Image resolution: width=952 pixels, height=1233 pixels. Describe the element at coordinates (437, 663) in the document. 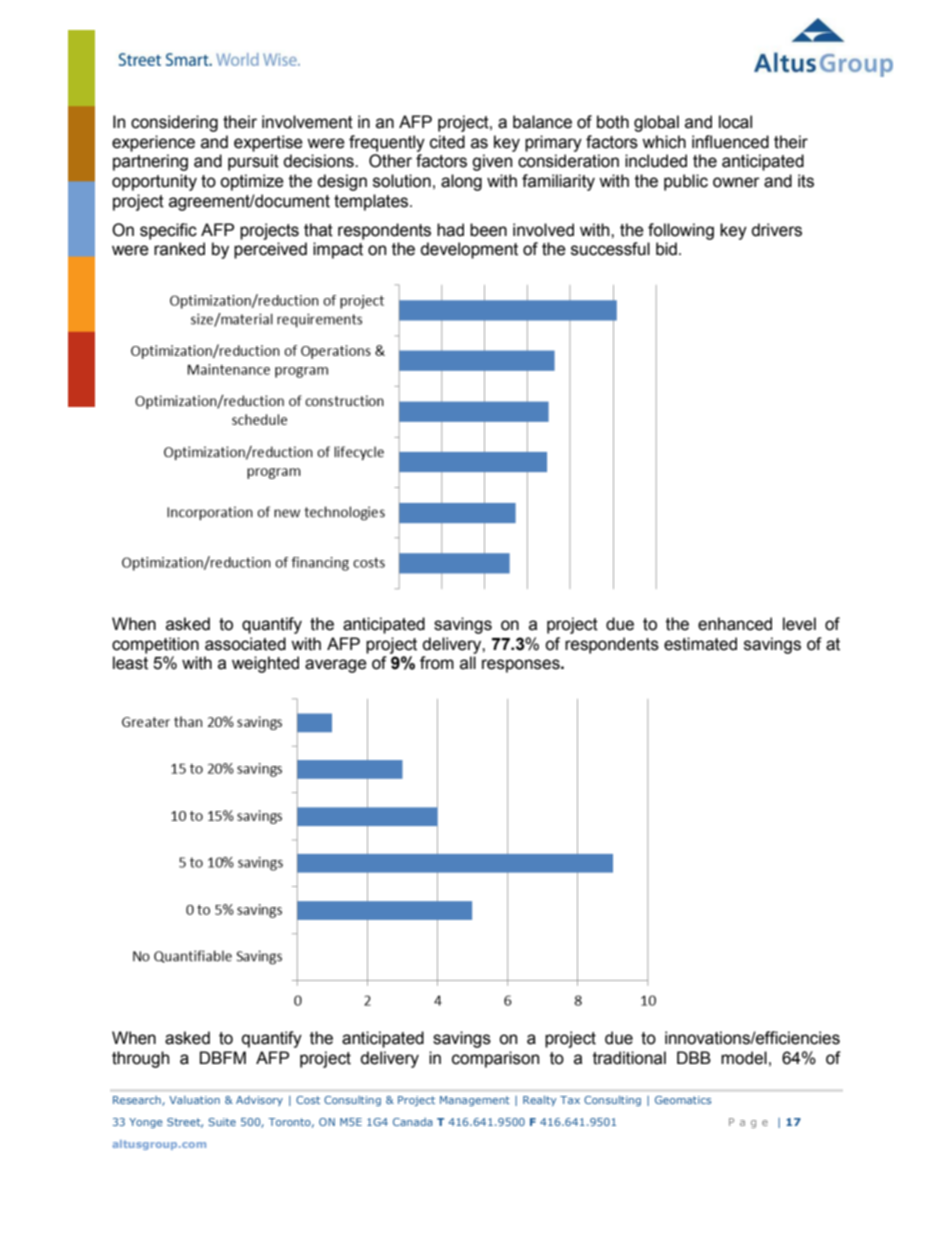

I see `from` at that location.
